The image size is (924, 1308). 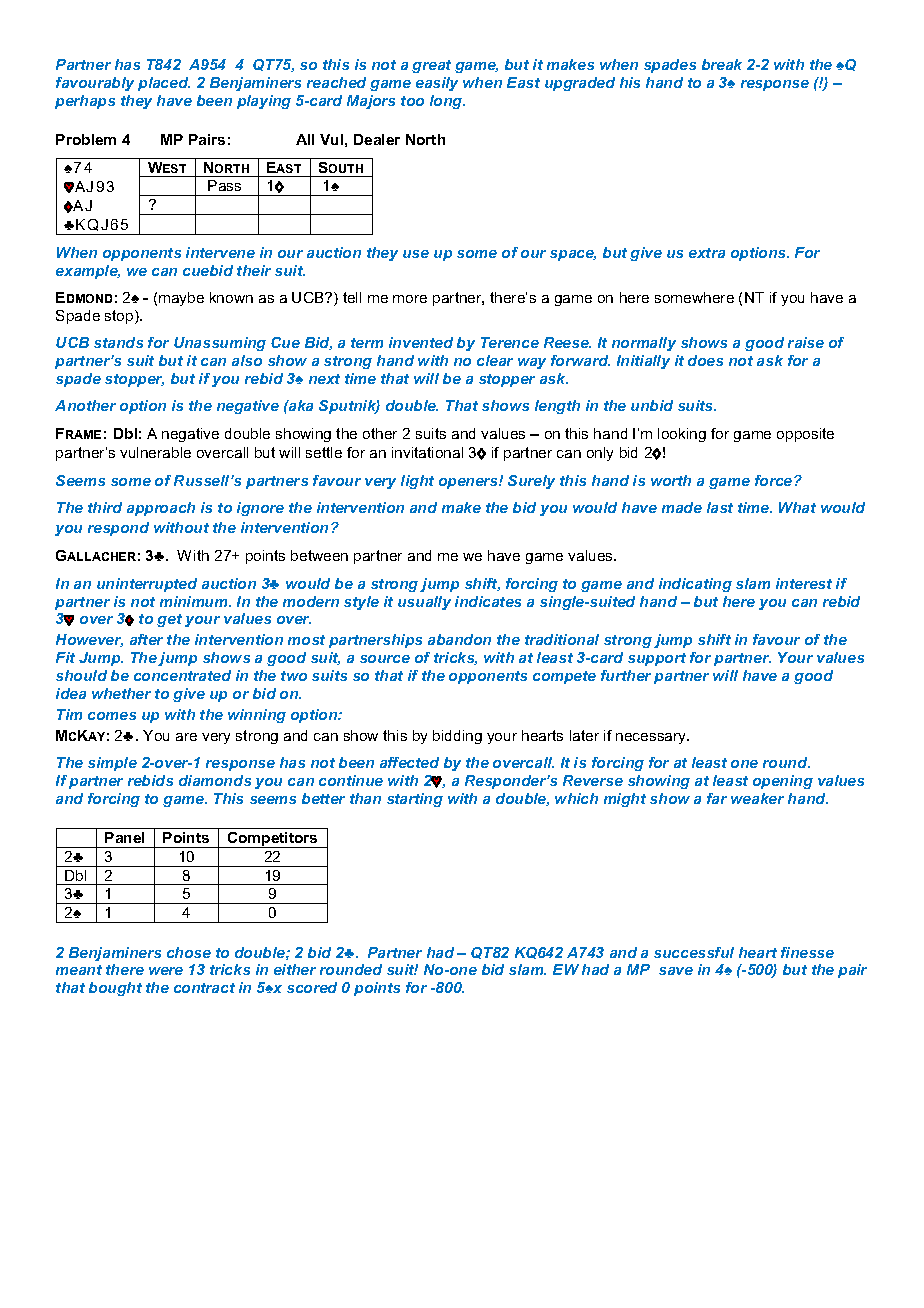 What do you see at coordinates (164, 84) in the page?
I see `placed` at bounding box center [164, 84].
